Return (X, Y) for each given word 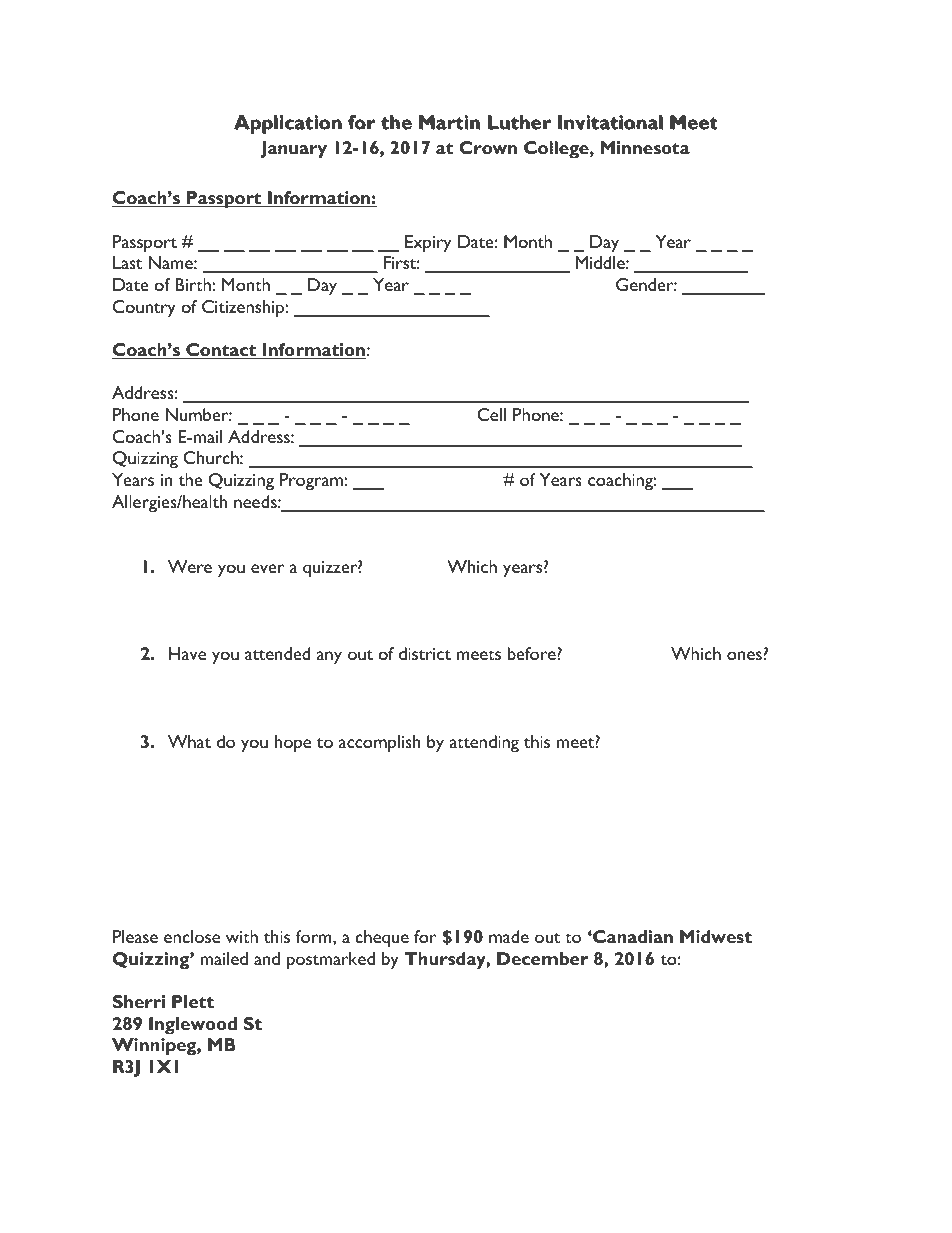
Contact (221, 351)
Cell (491, 414)
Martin (450, 123)
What (189, 741)
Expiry (428, 244)
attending (484, 744)
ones (744, 655)
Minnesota (645, 147)
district (425, 653)
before (532, 653)
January (294, 149)
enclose (192, 936)
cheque (382, 939)
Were (190, 566)
